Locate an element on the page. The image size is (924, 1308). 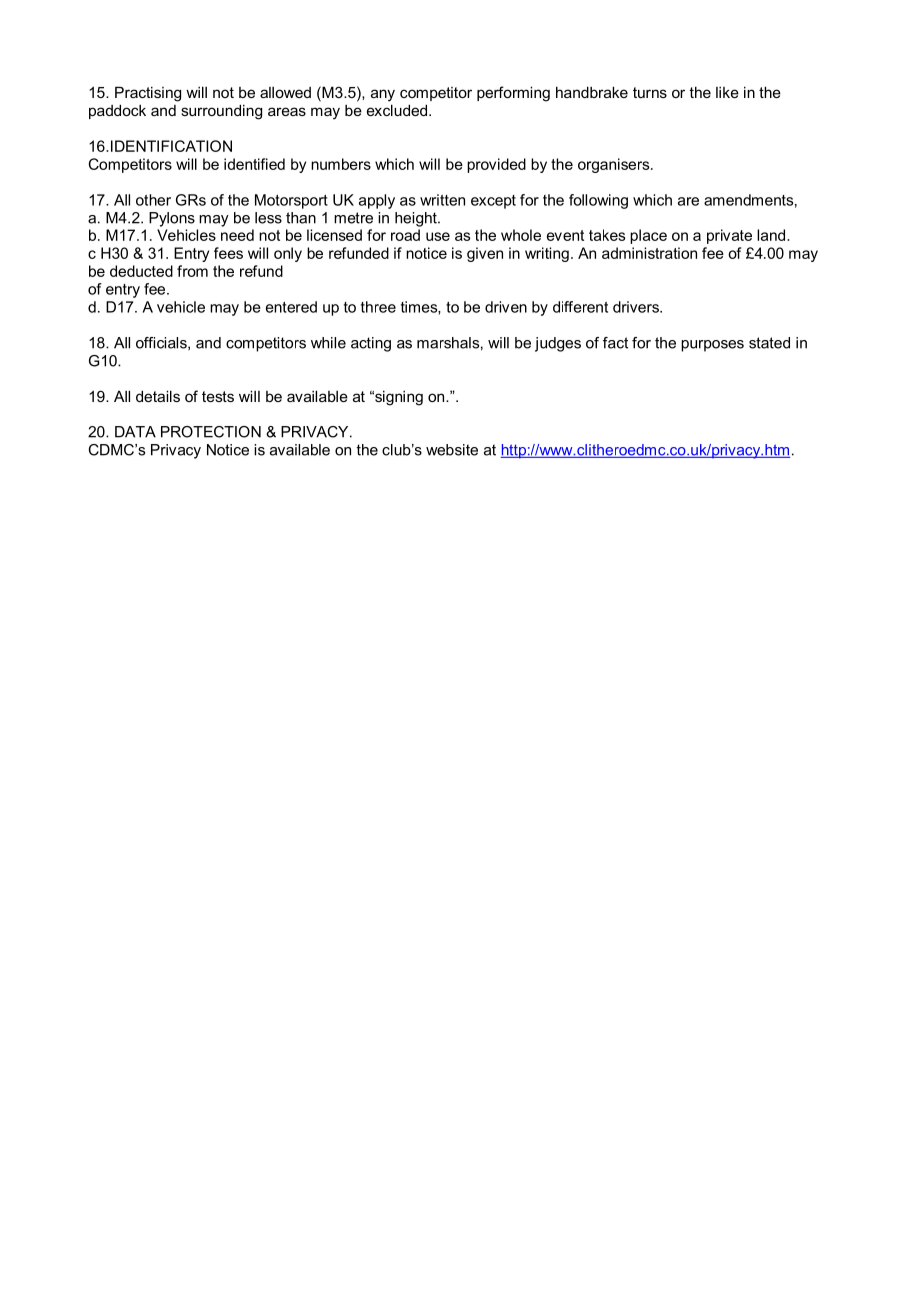
acting is located at coordinates (371, 344).
